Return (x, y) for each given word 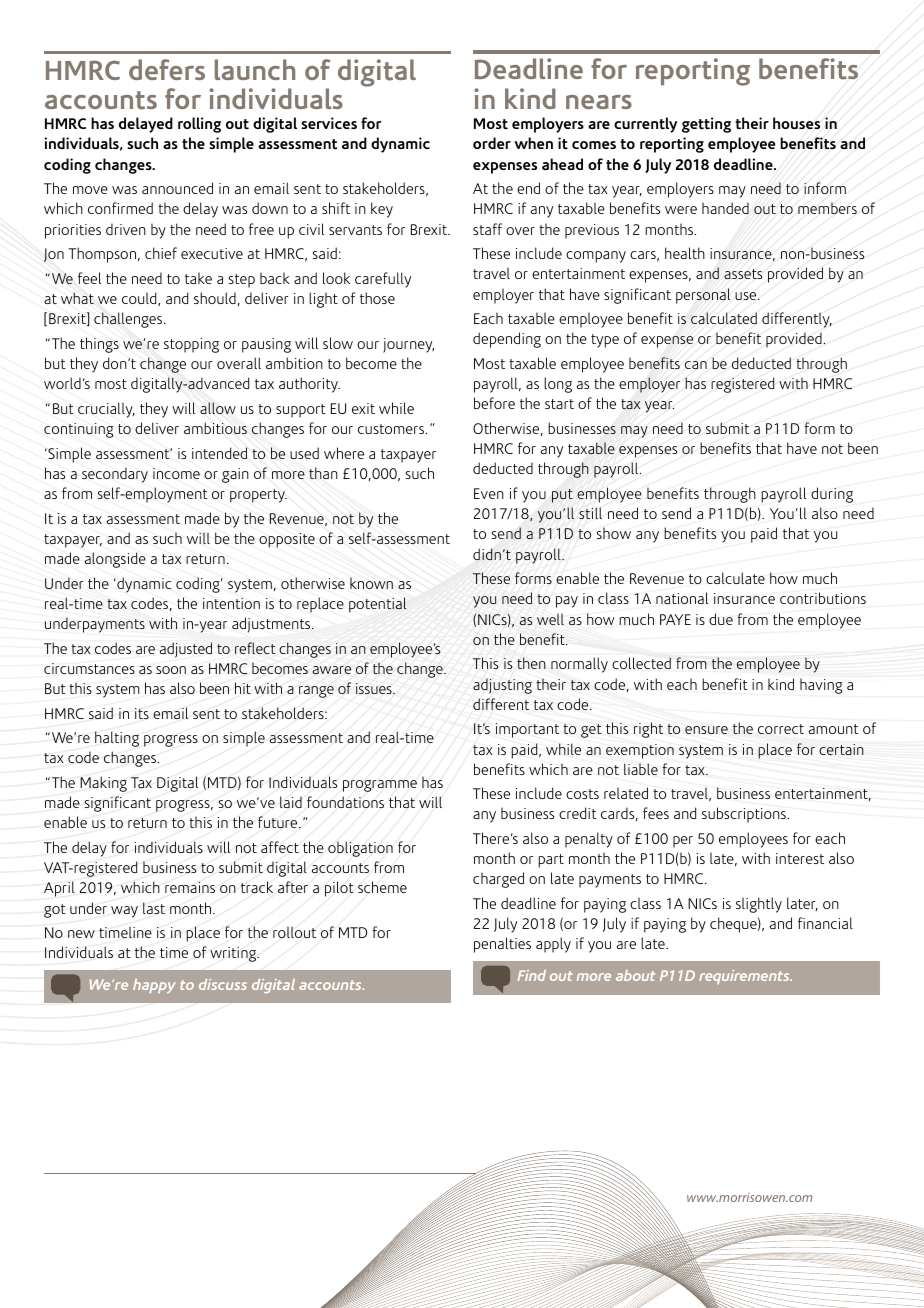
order (492, 143)
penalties (502, 945)
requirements (745, 977)
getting (706, 125)
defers (167, 69)
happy (154, 986)
